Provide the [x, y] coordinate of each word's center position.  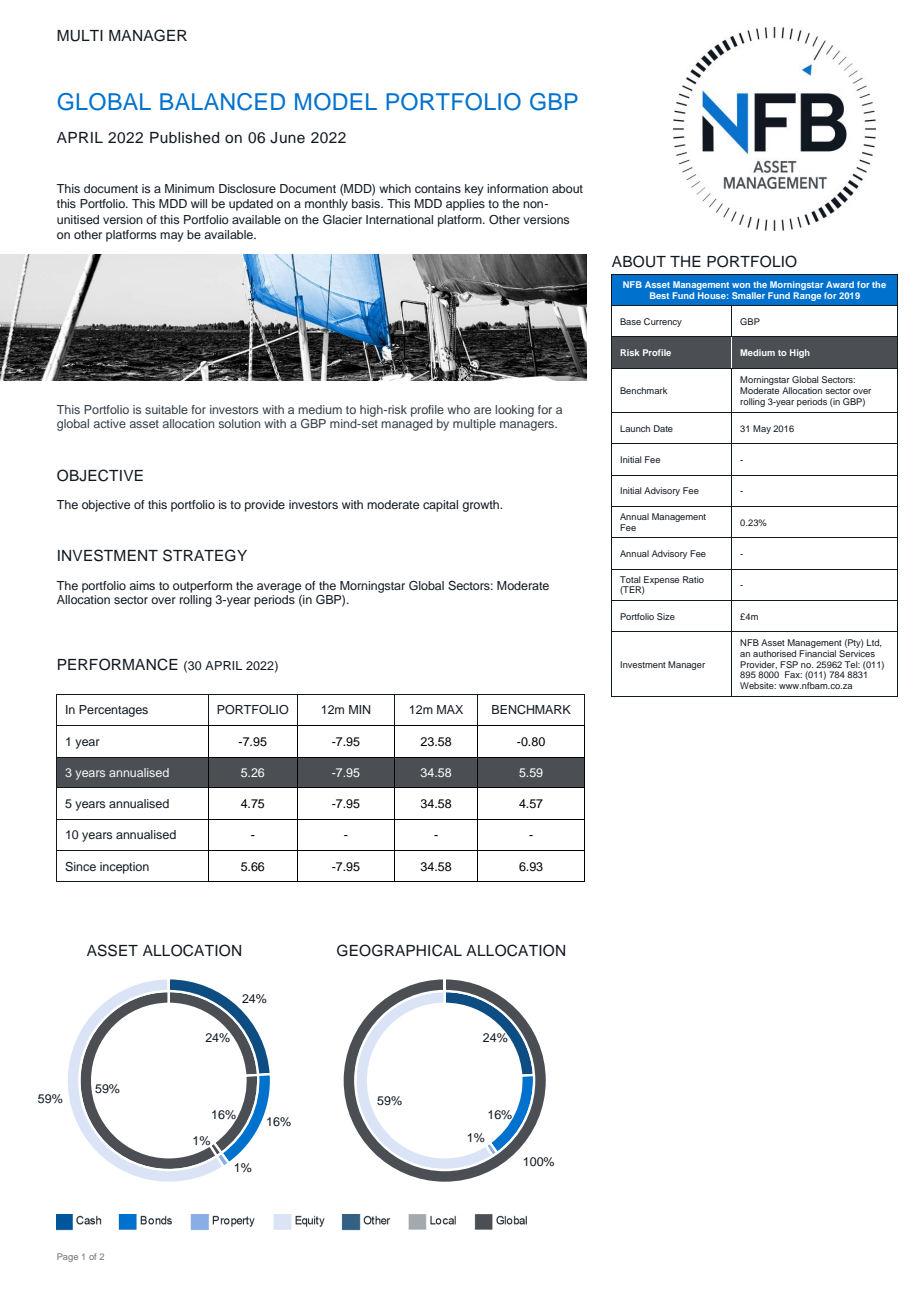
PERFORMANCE [118, 664]
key [474, 190]
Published [184, 138]
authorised [774, 653]
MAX [450, 709]
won [741, 285]
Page [67, 1257]
